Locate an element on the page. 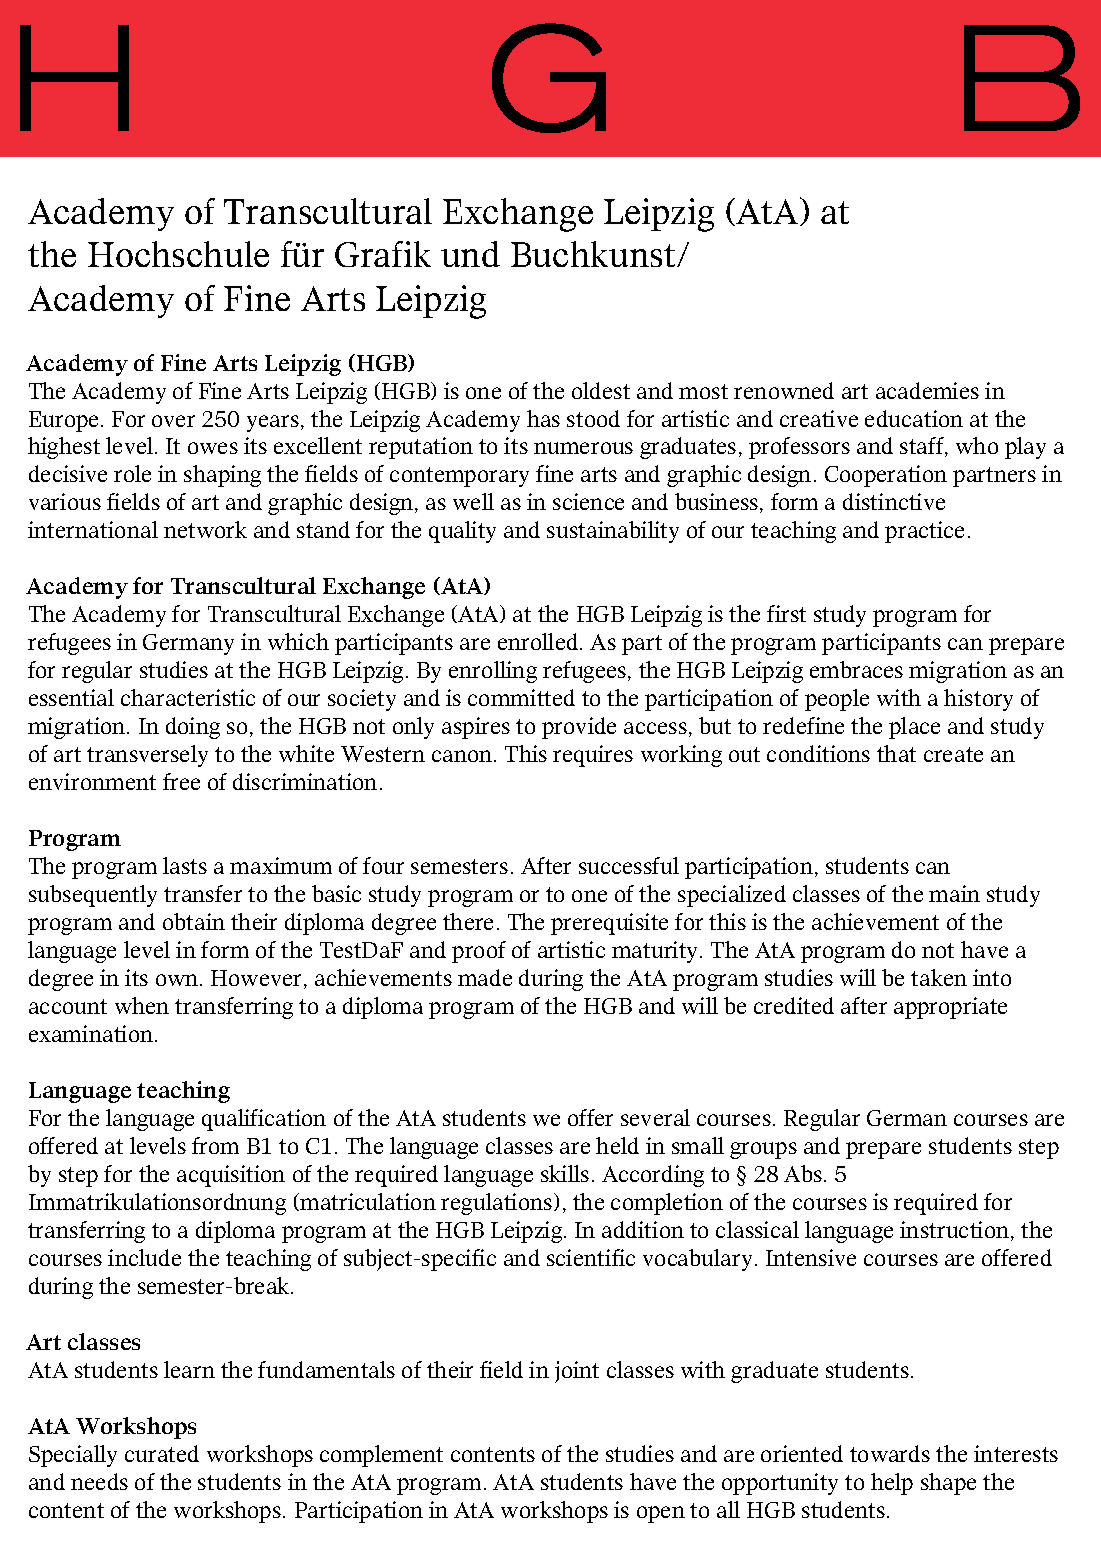 This page has width=1101, height=1558. requires is located at coordinates (593, 756).
